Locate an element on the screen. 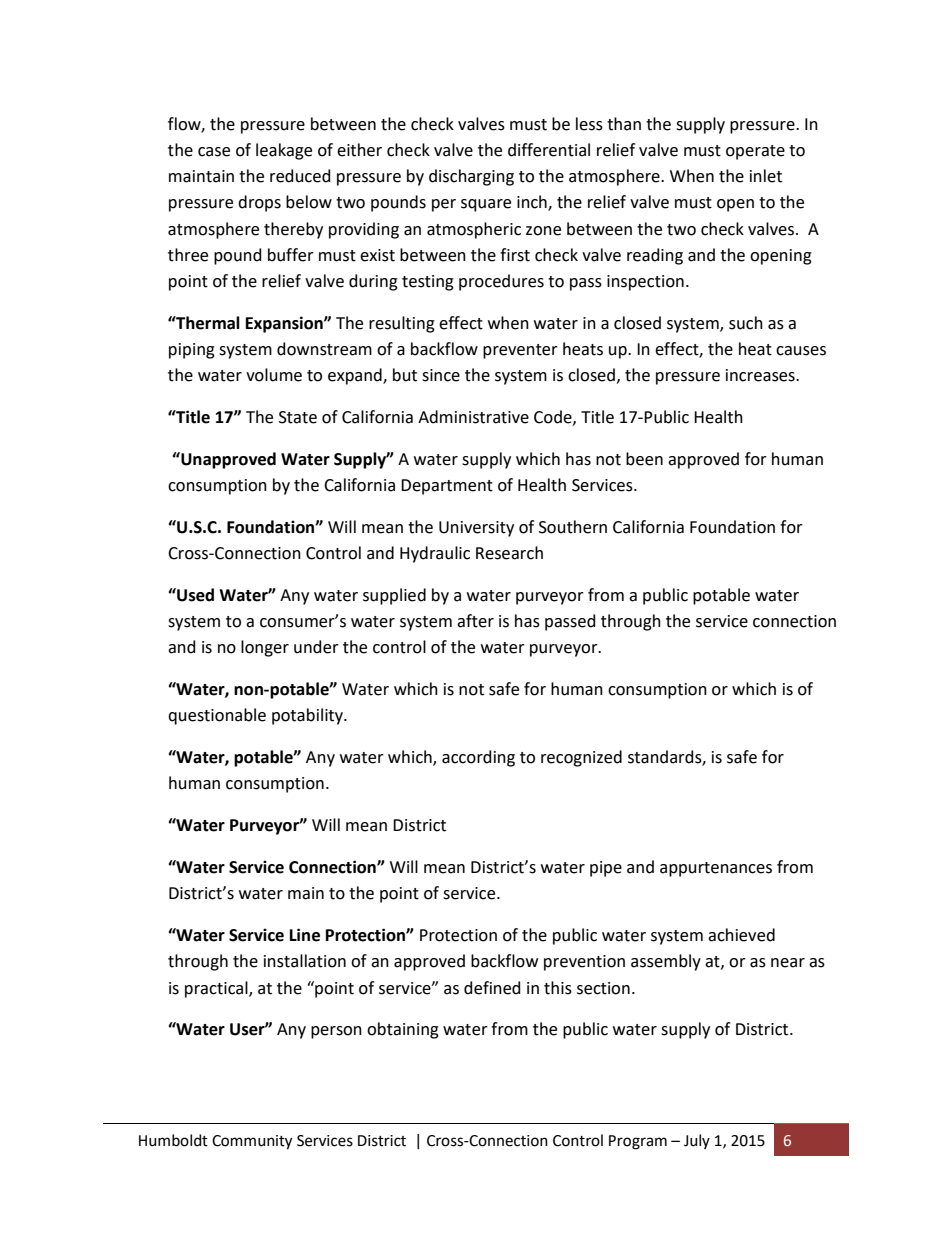 This screenshot has height=1233, width=952. case is located at coordinates (214, 152).
